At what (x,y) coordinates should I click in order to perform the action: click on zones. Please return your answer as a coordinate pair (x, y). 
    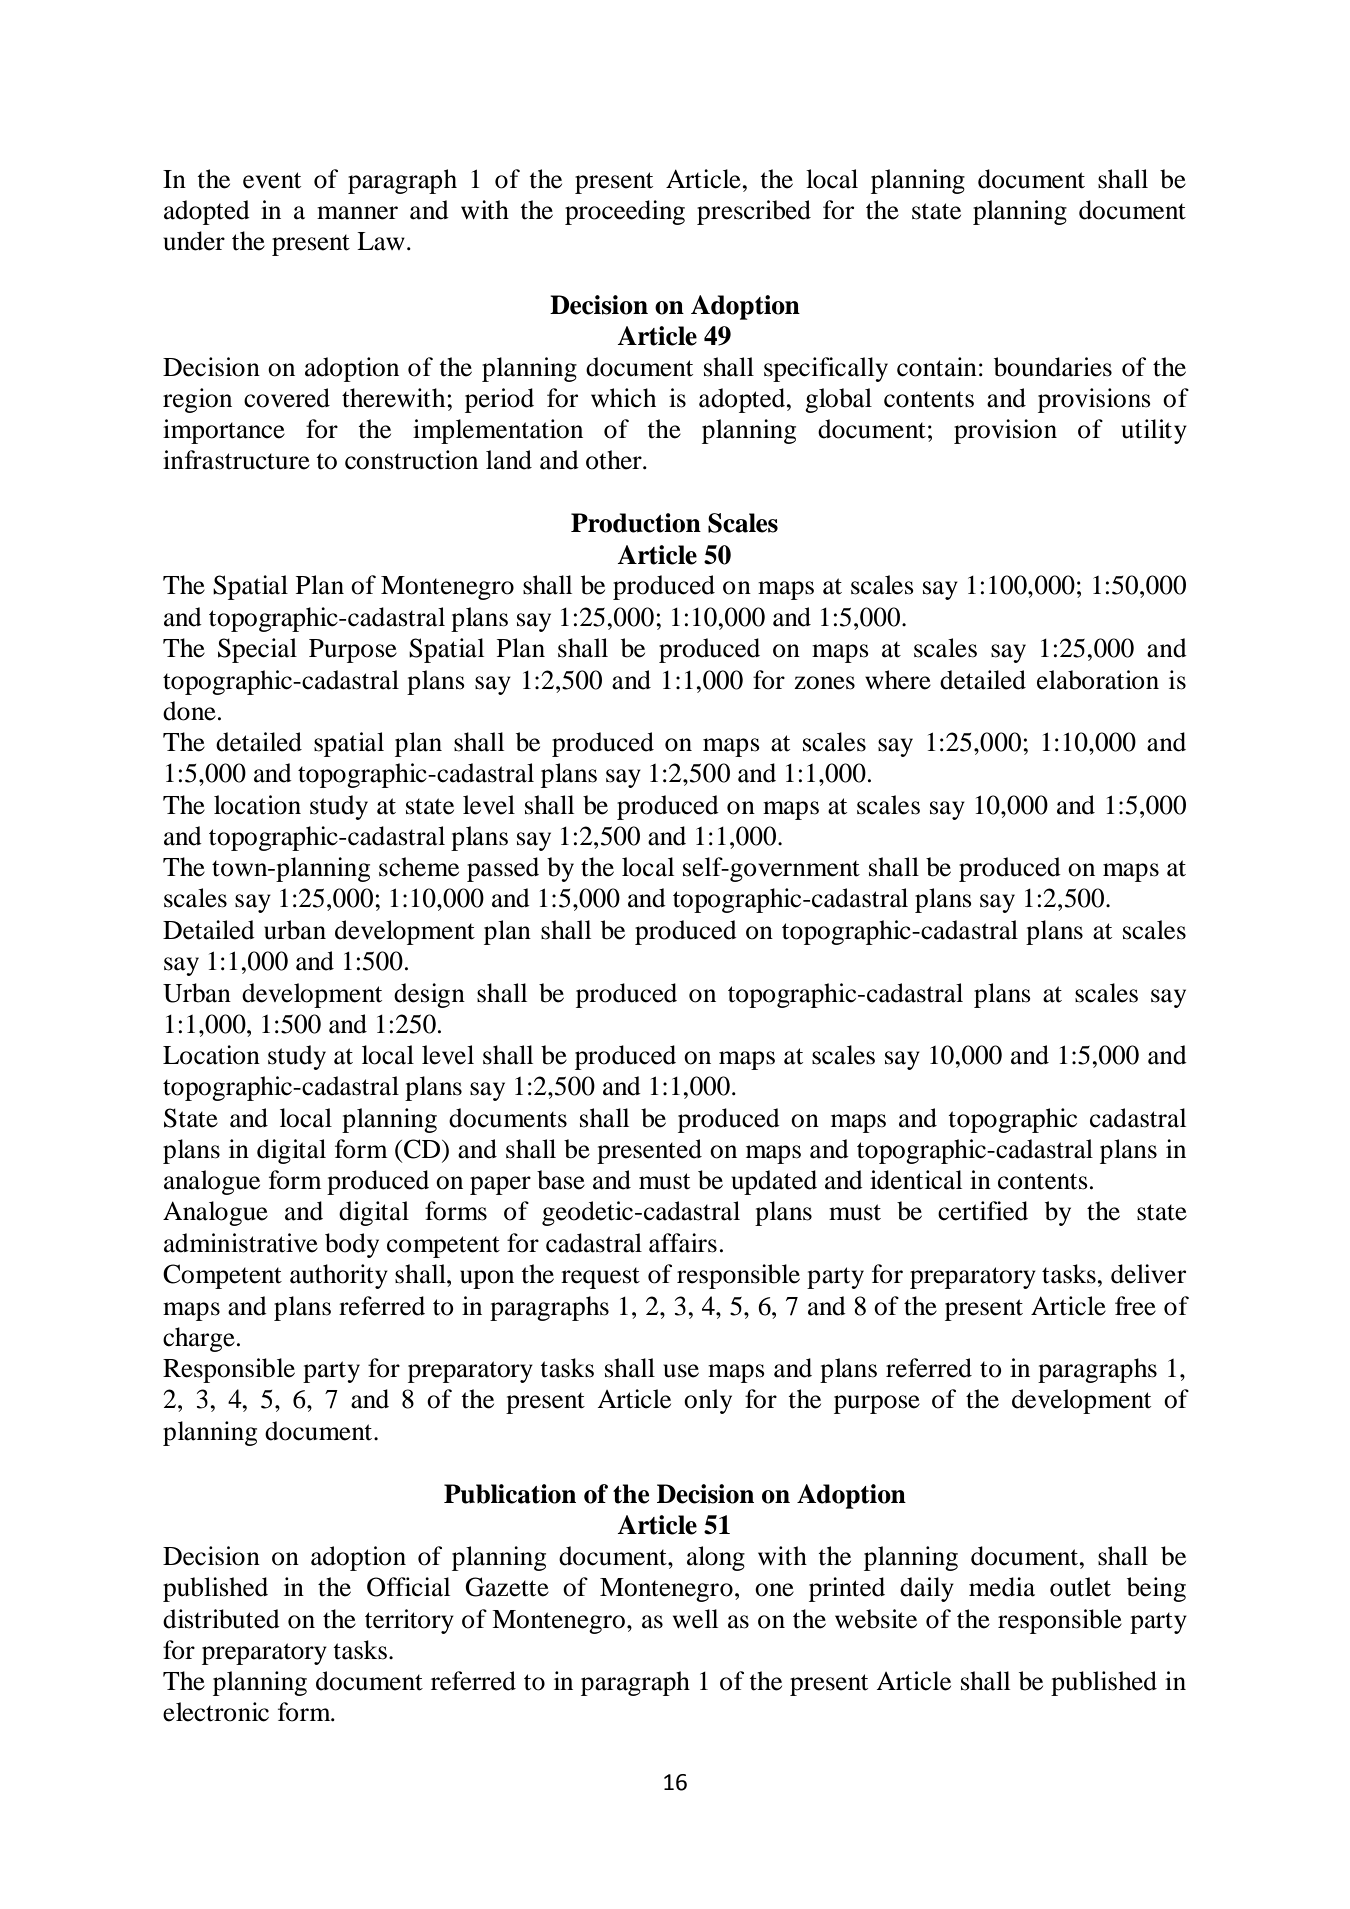
    Looking at the image, I should click on (824, 683).
